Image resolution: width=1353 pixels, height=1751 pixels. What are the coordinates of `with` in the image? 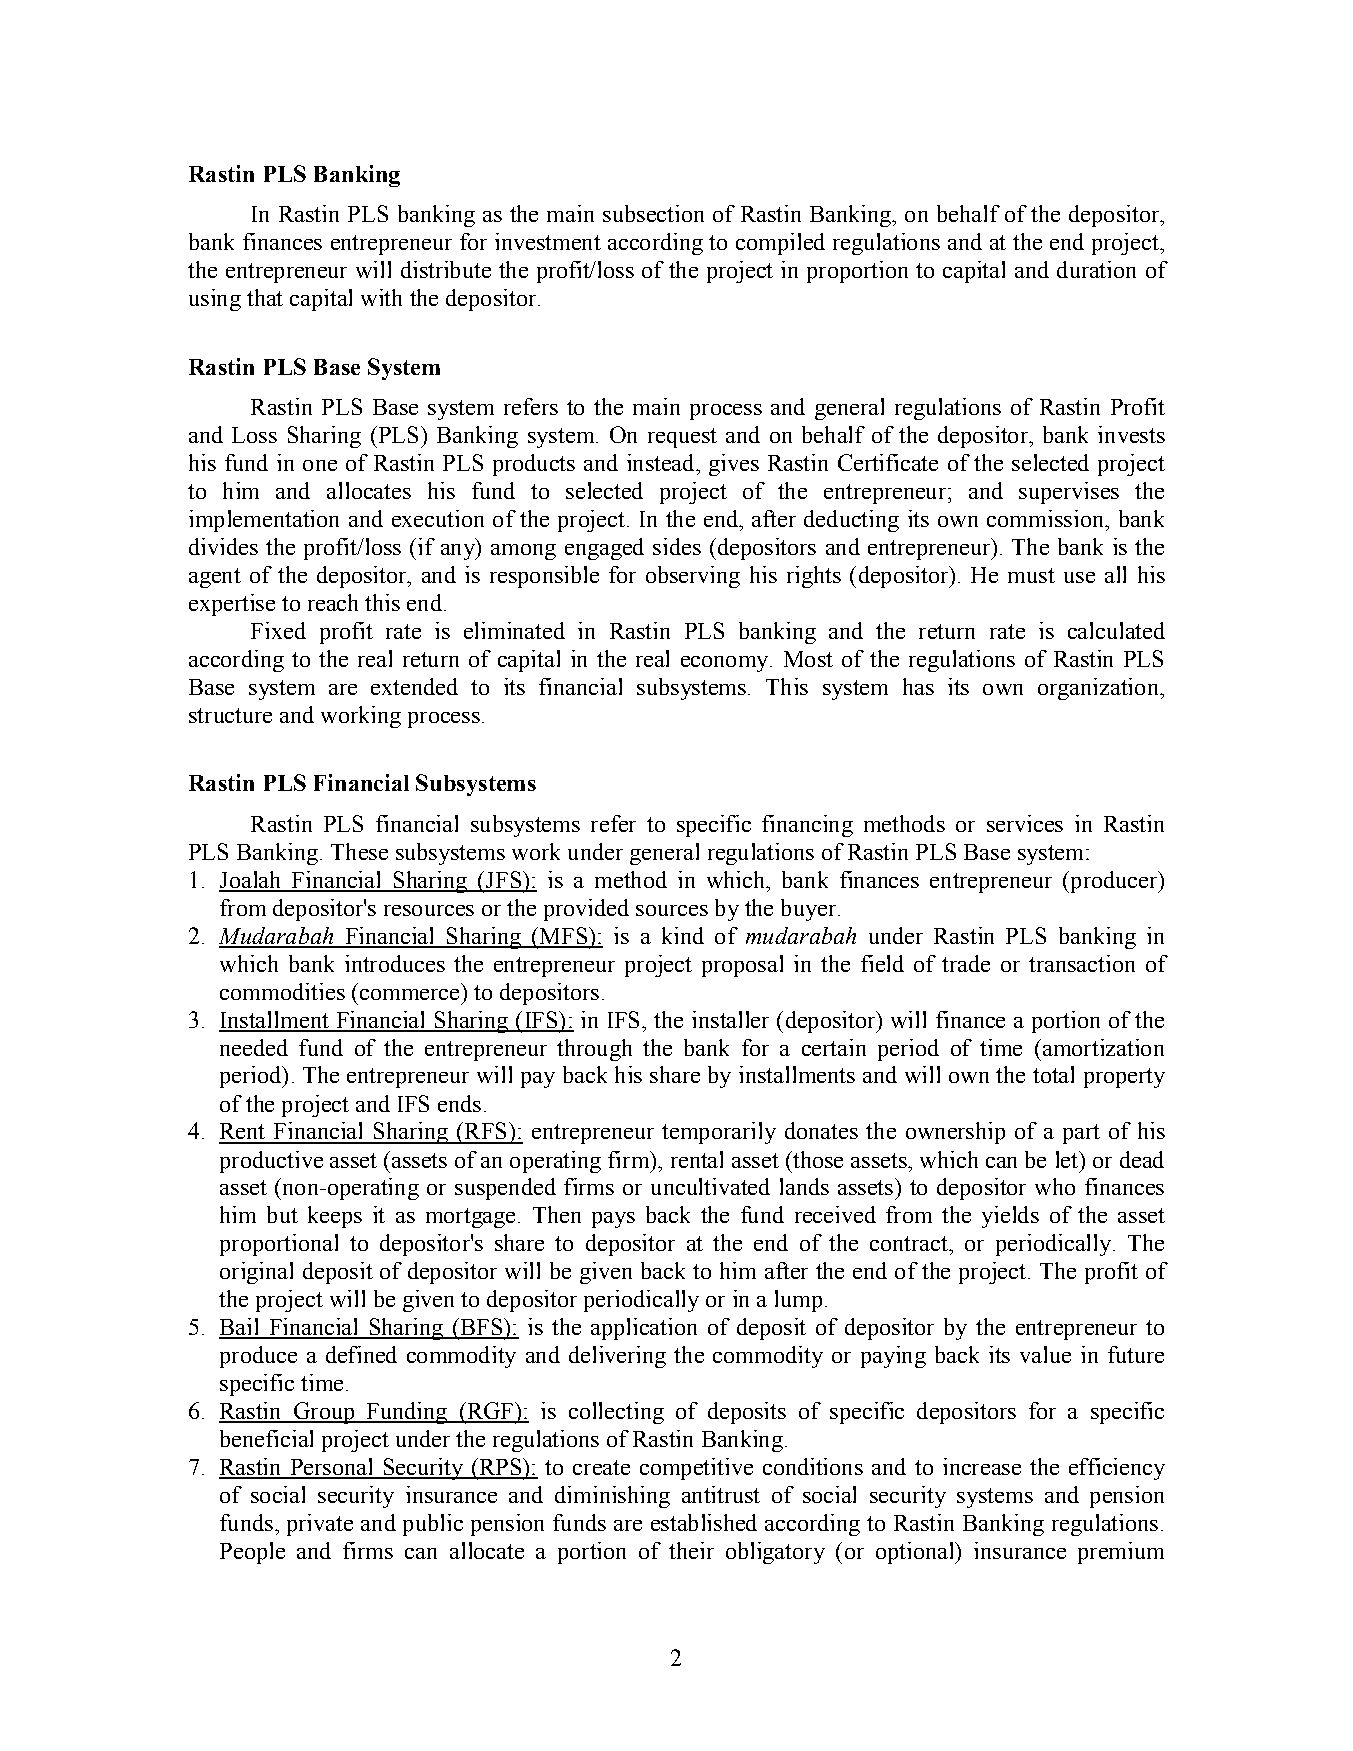 It's located at (381, 297).
